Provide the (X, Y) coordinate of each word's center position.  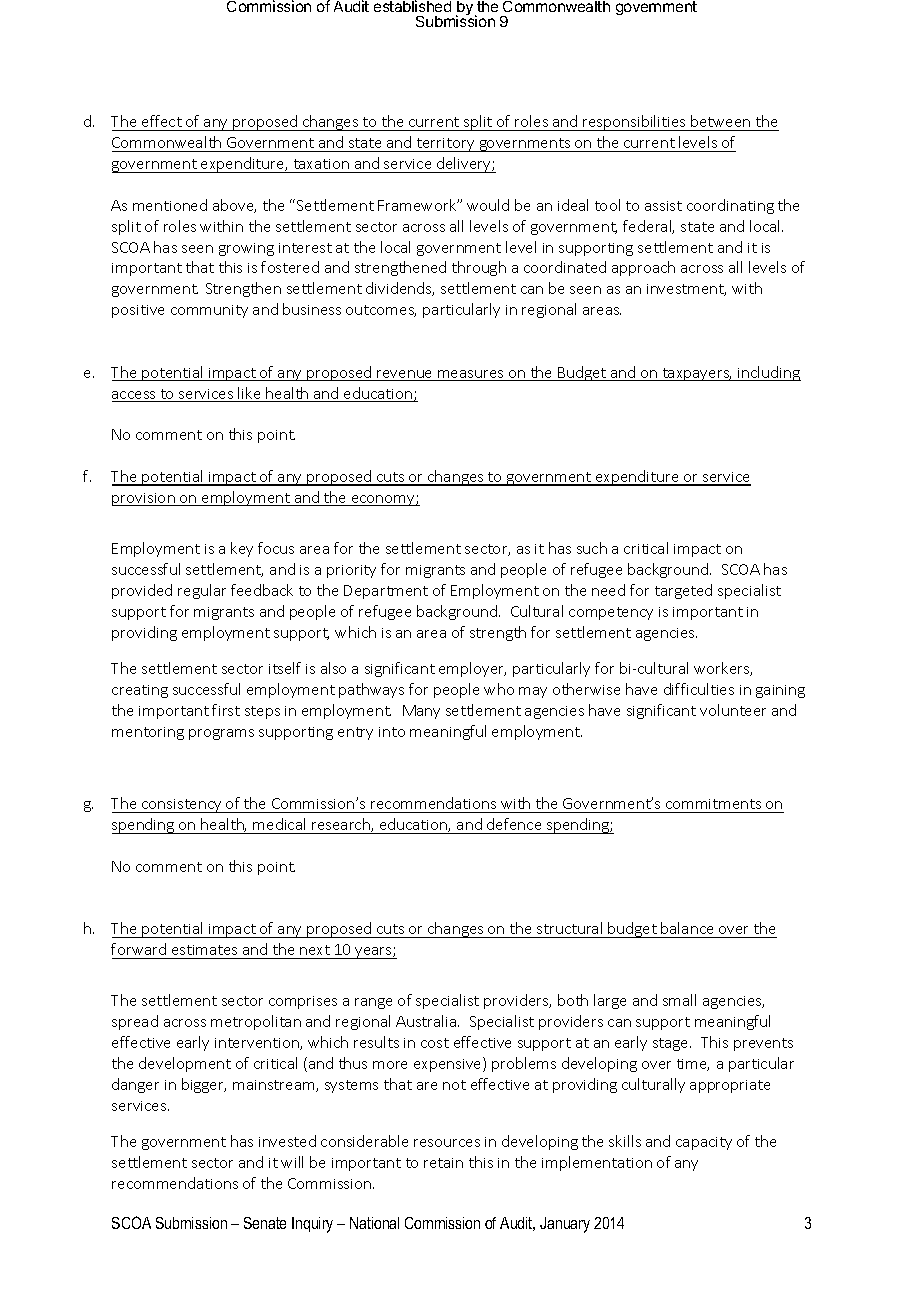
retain (443, 1163)
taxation (321, 164)
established (412, 6)
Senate (265, 1223)
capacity (704, 1143)
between (720, 121)
